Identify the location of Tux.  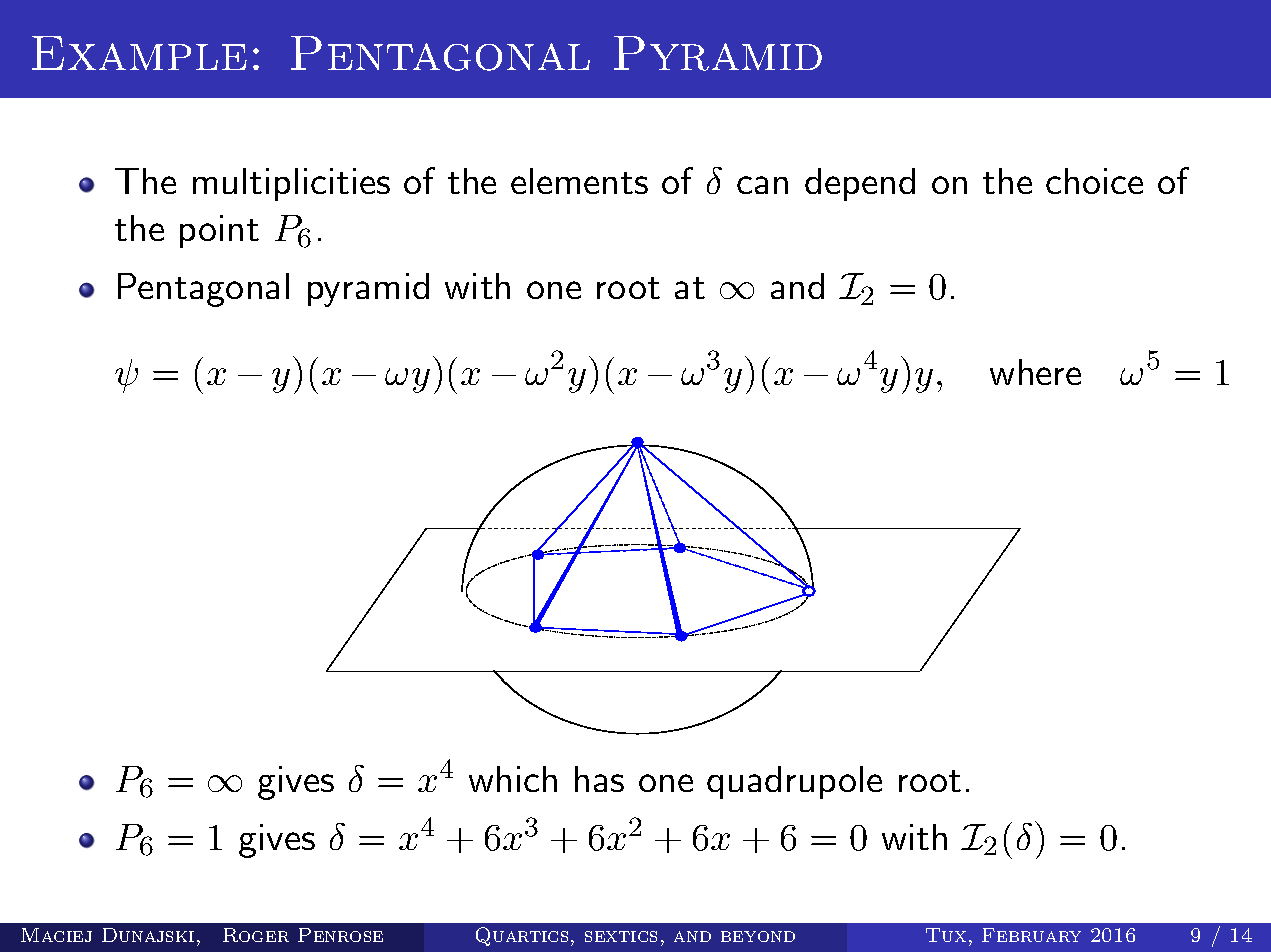
(946, 935).
